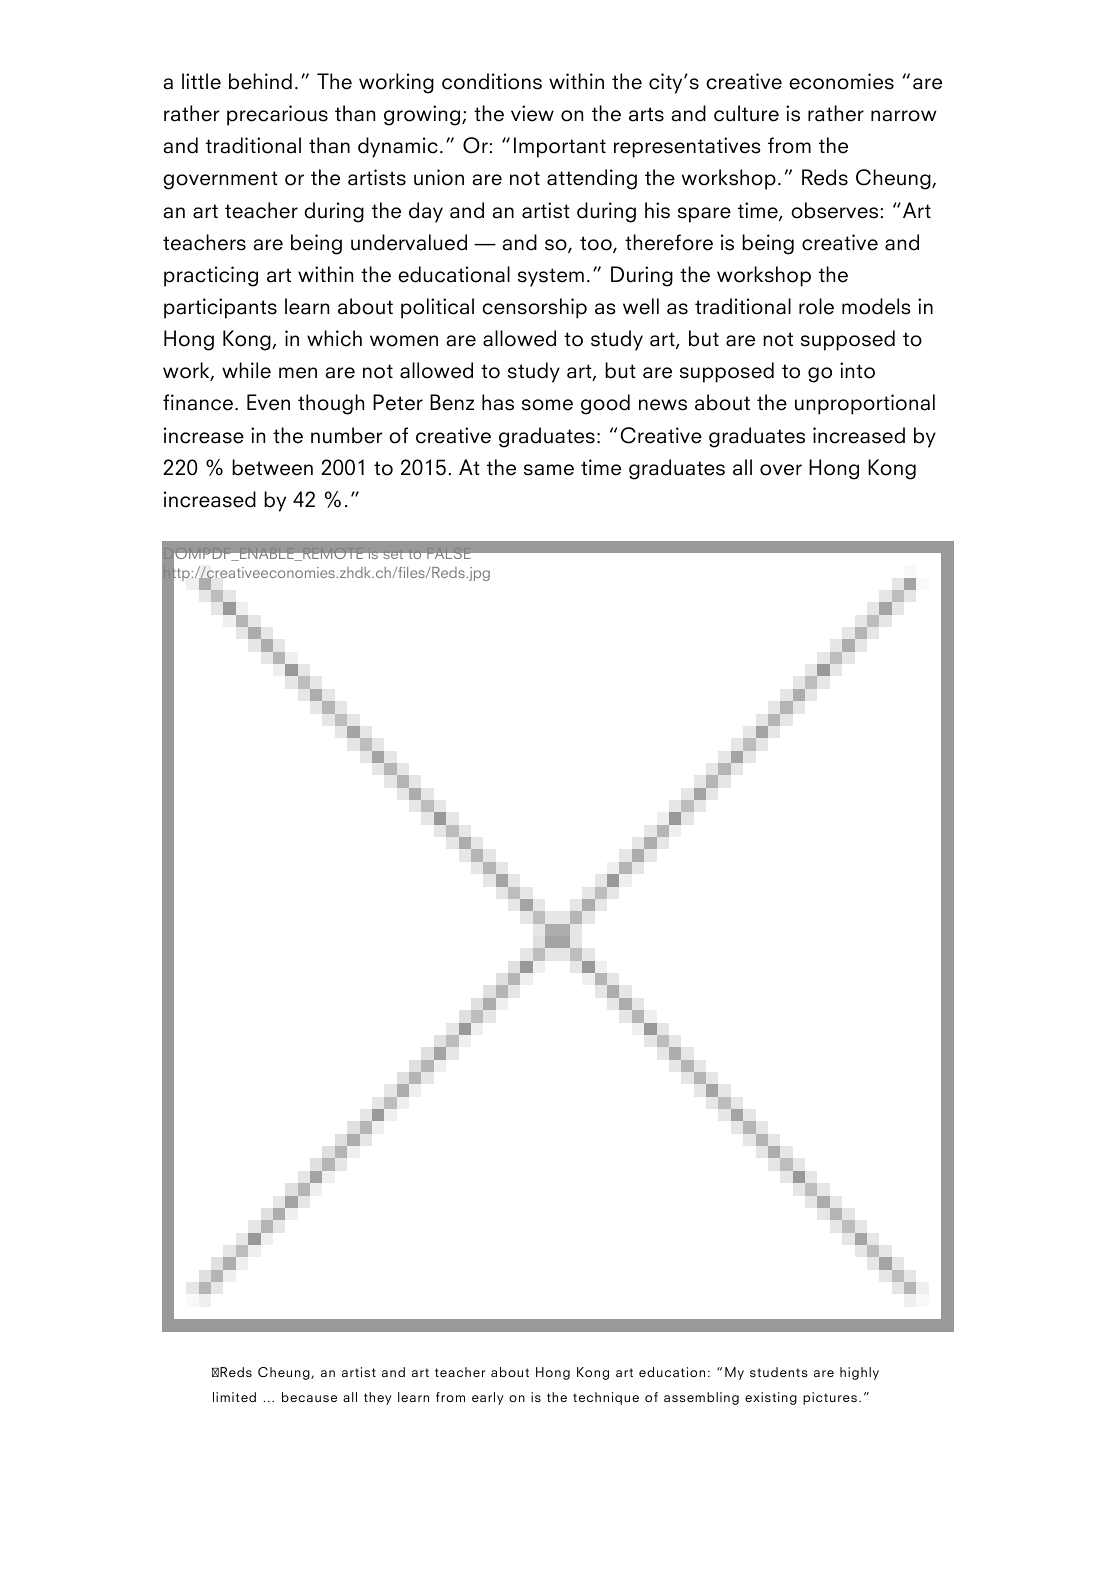 The image size is (1115, 1577). What do you see at coordinates (532, 113) in the page?
I see `view` at bounding box center [532, 113].
